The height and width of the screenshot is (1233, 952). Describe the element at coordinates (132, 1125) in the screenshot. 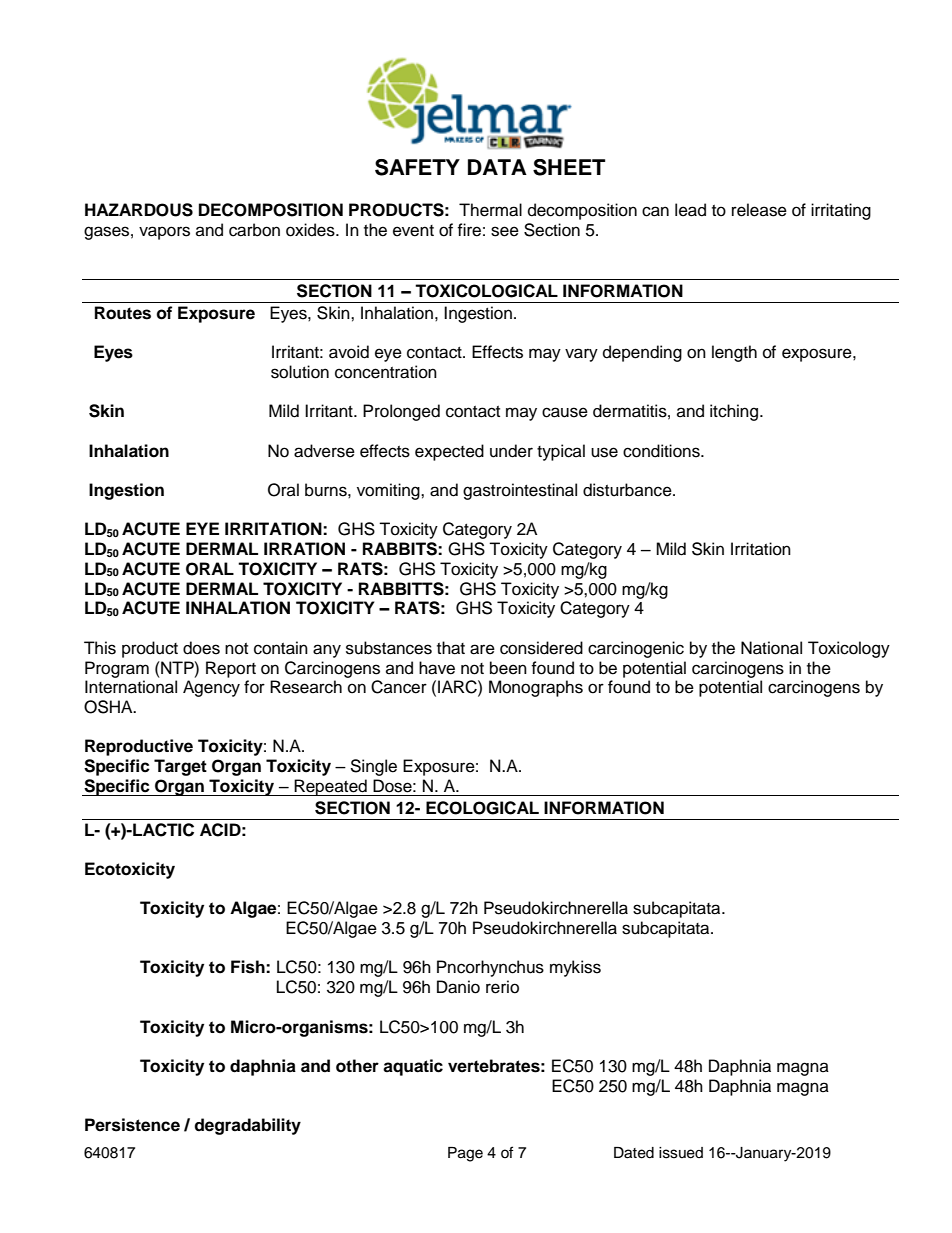

I see `Persistence` at that location.
